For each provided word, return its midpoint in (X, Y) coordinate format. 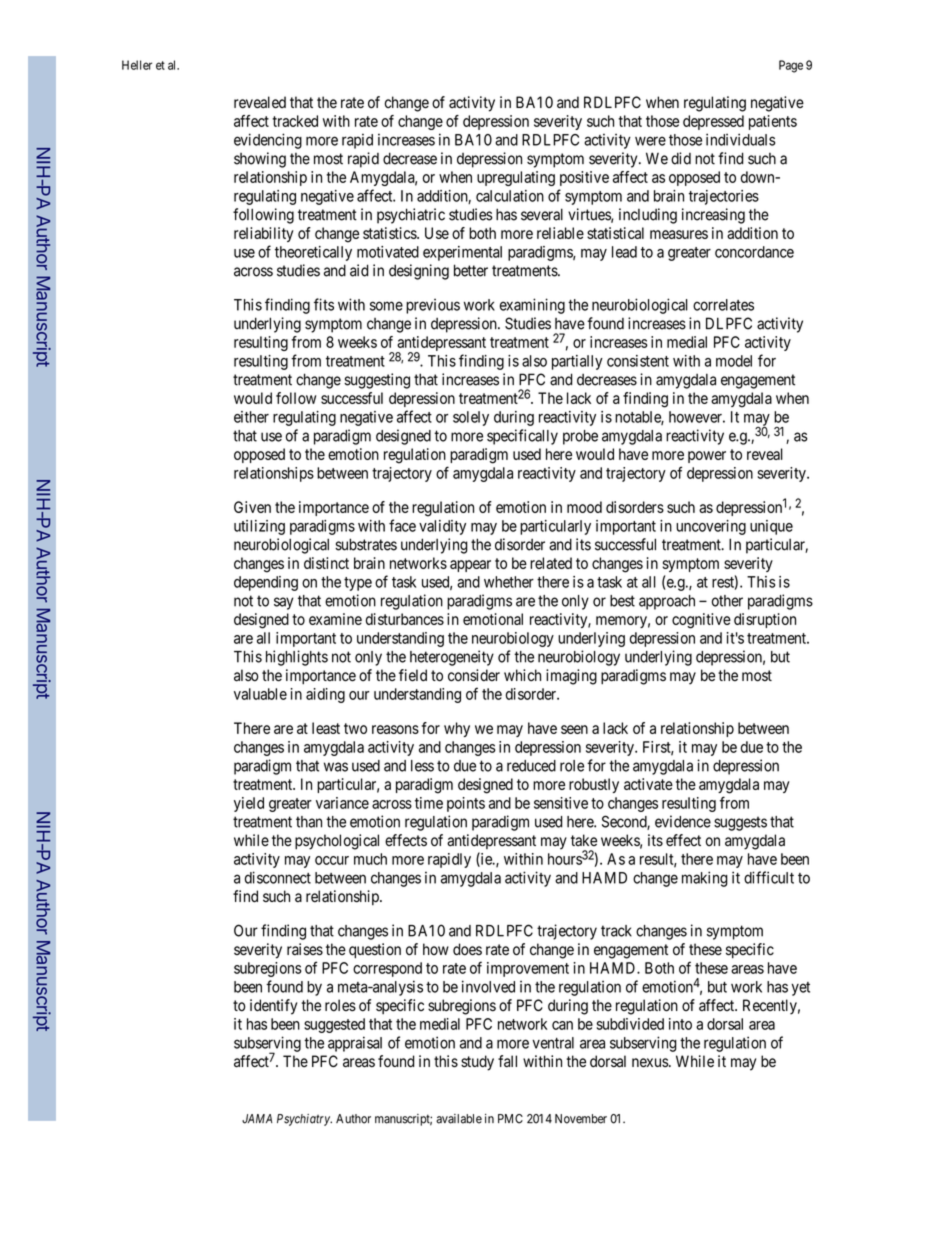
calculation (510, 196)
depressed (713, 122)
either (251, 417)
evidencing (268, 141)
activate (648, 784)
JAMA (257, 1119)
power (707, 457)
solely (471, 418)
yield (249, 804)
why (457, 729)
